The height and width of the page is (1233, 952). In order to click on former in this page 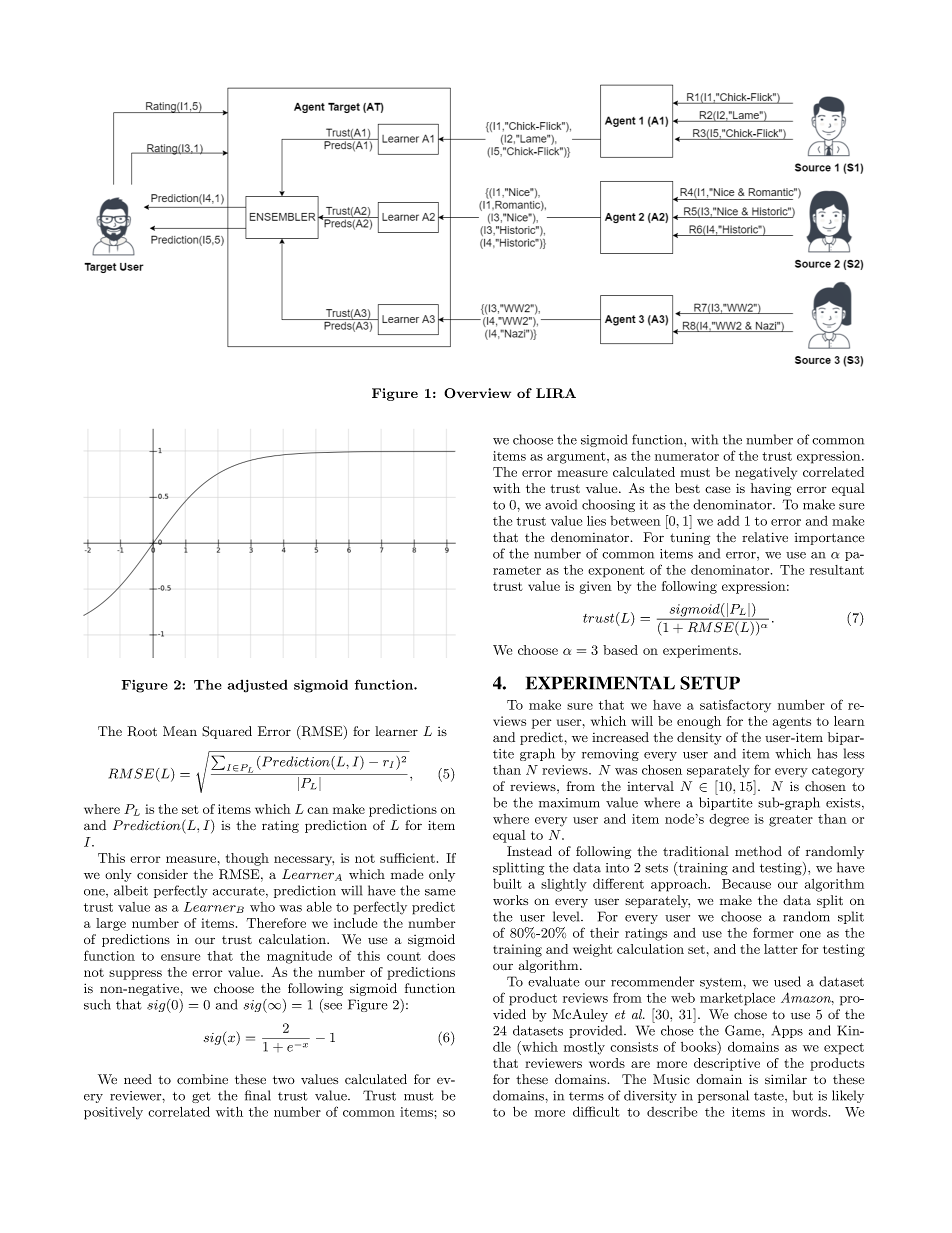, I will do `click(773, 932)`.
